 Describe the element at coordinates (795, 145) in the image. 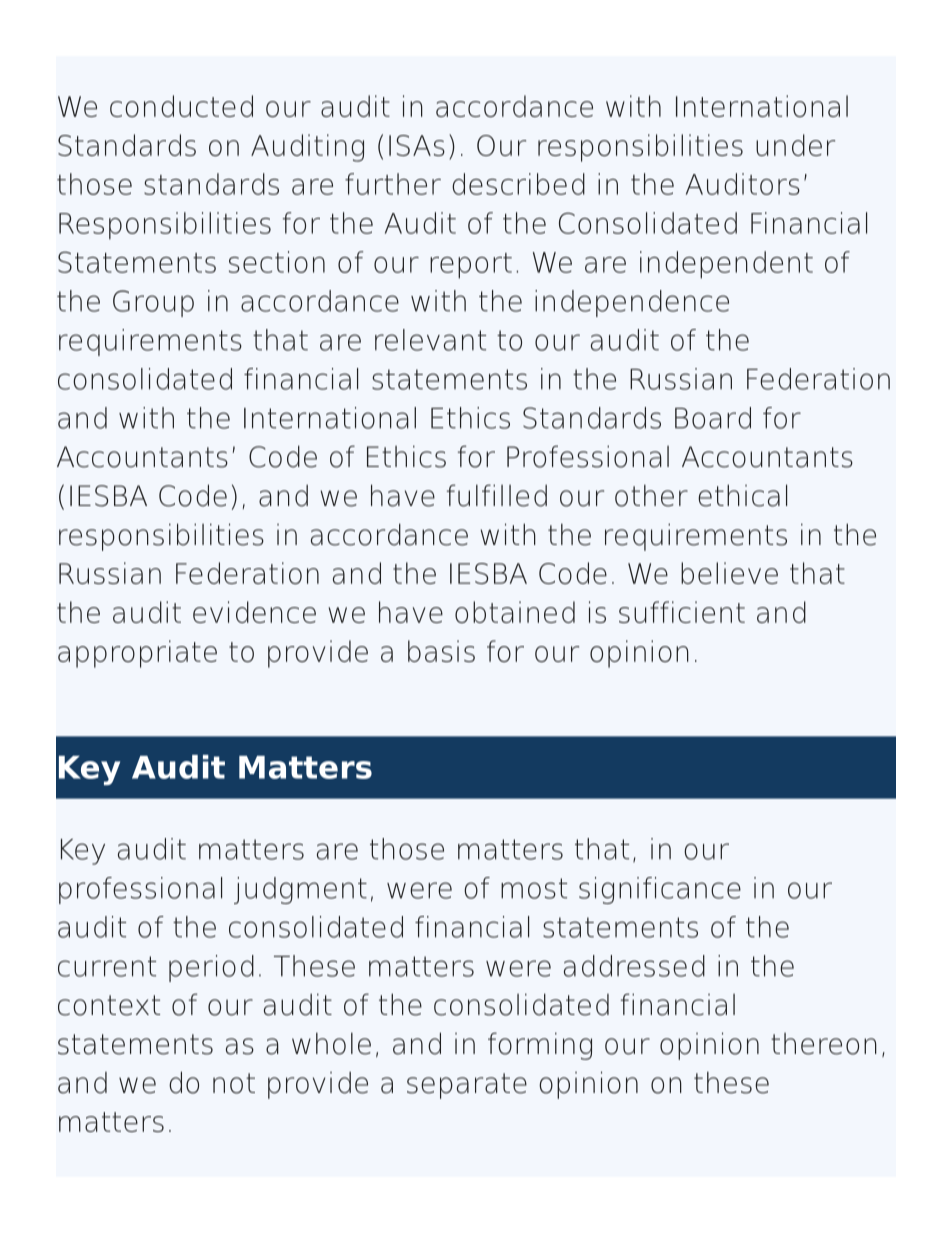

I see `under` at that location.
